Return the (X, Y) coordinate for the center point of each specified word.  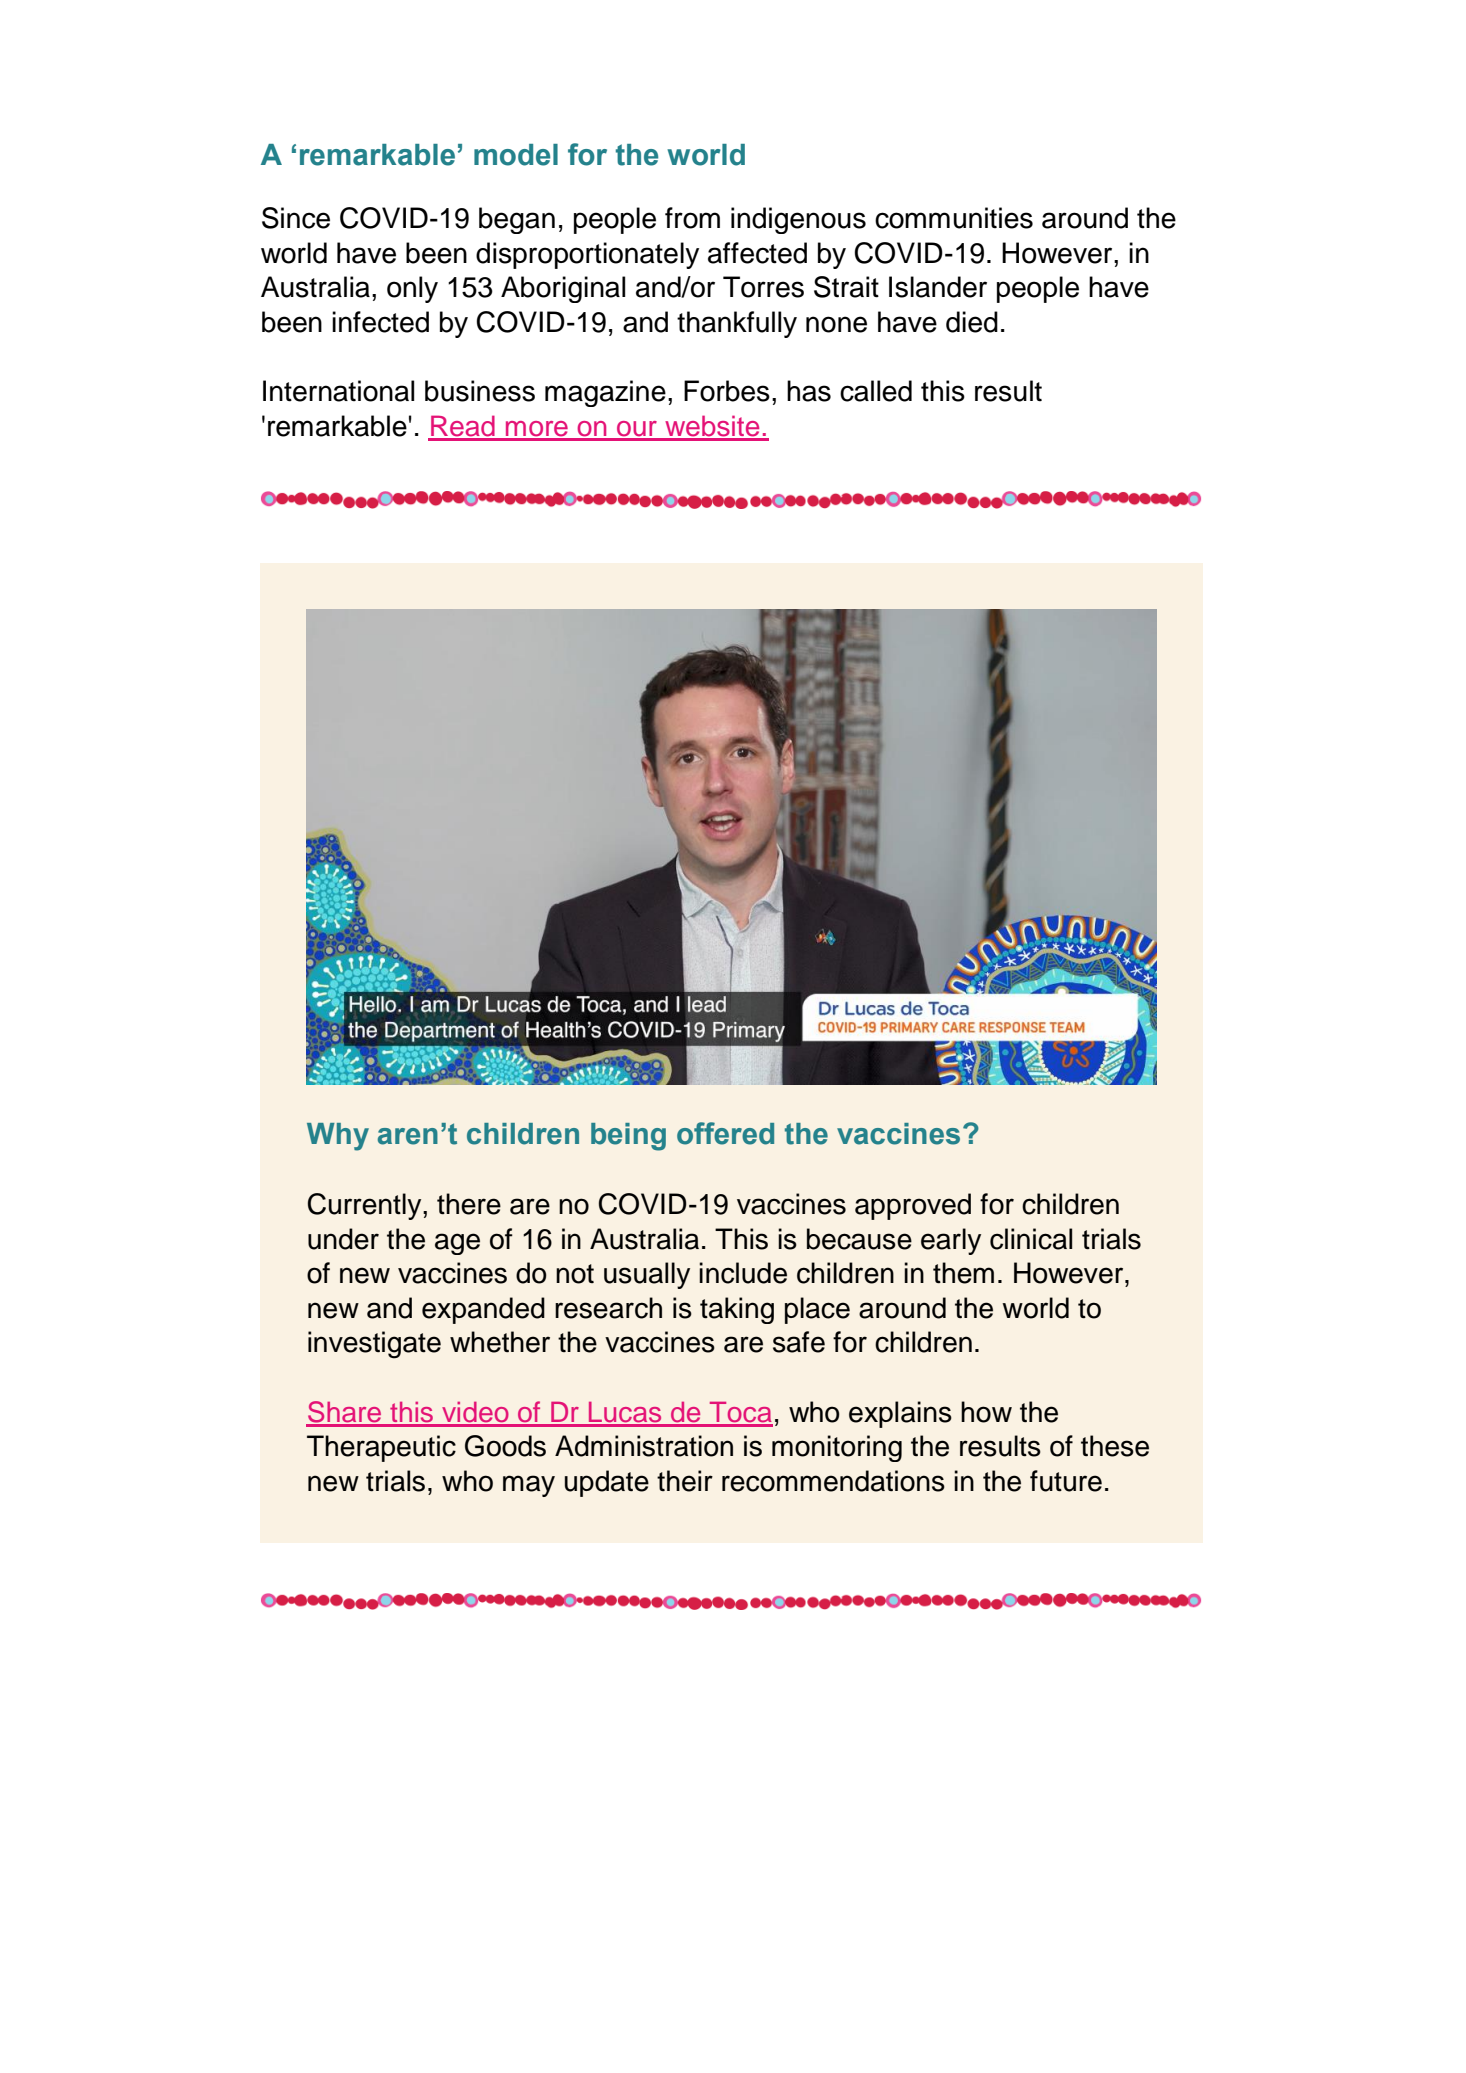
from (692, 218)
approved (913, 1206)
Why (338, 1137)
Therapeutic (381, 1448)
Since (296, 218)
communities (954, 218)
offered (725, 1133)
